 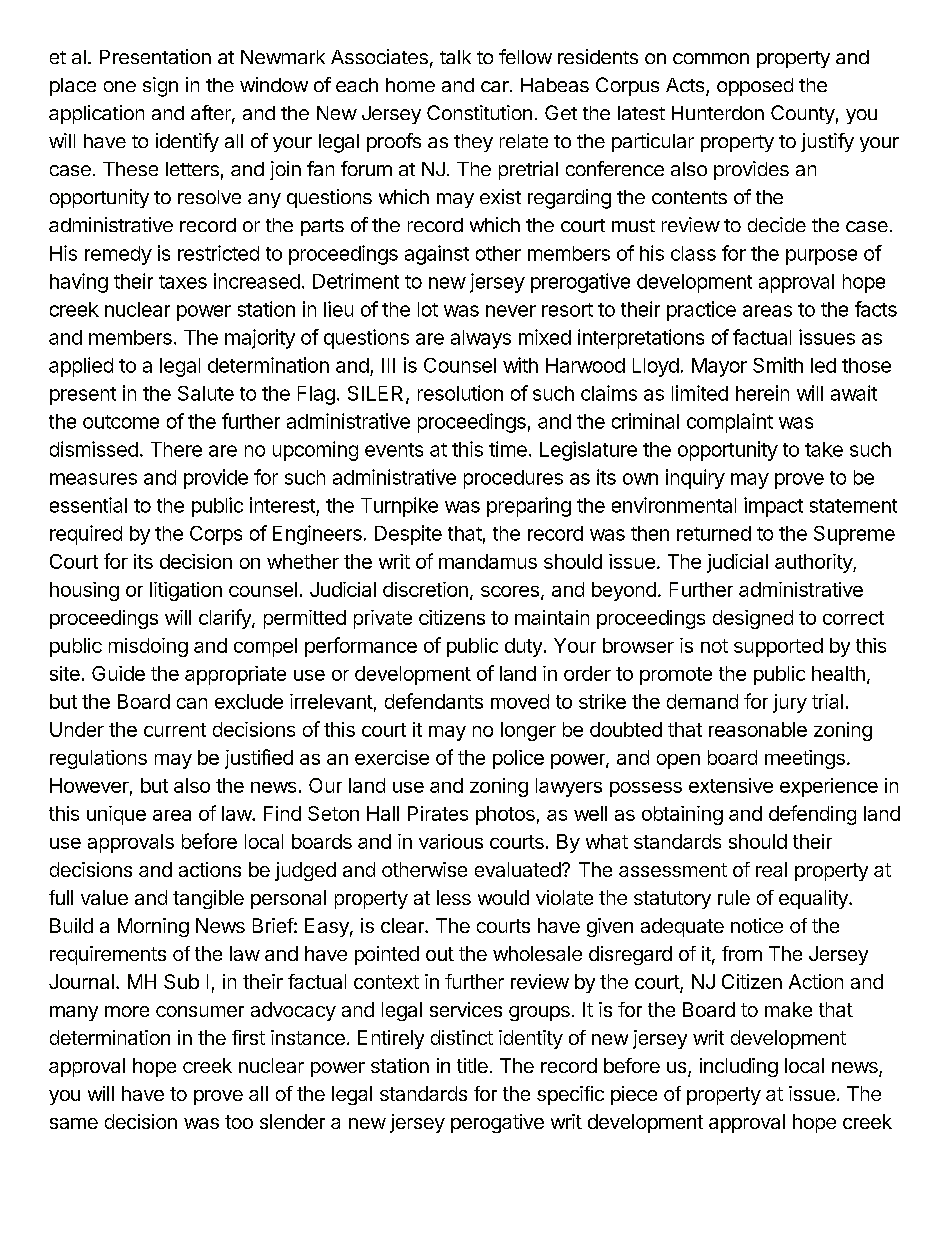 What do you see at coordinates (460, 393) in the page?
I see `resolution` at bounding box center [460, 393].
